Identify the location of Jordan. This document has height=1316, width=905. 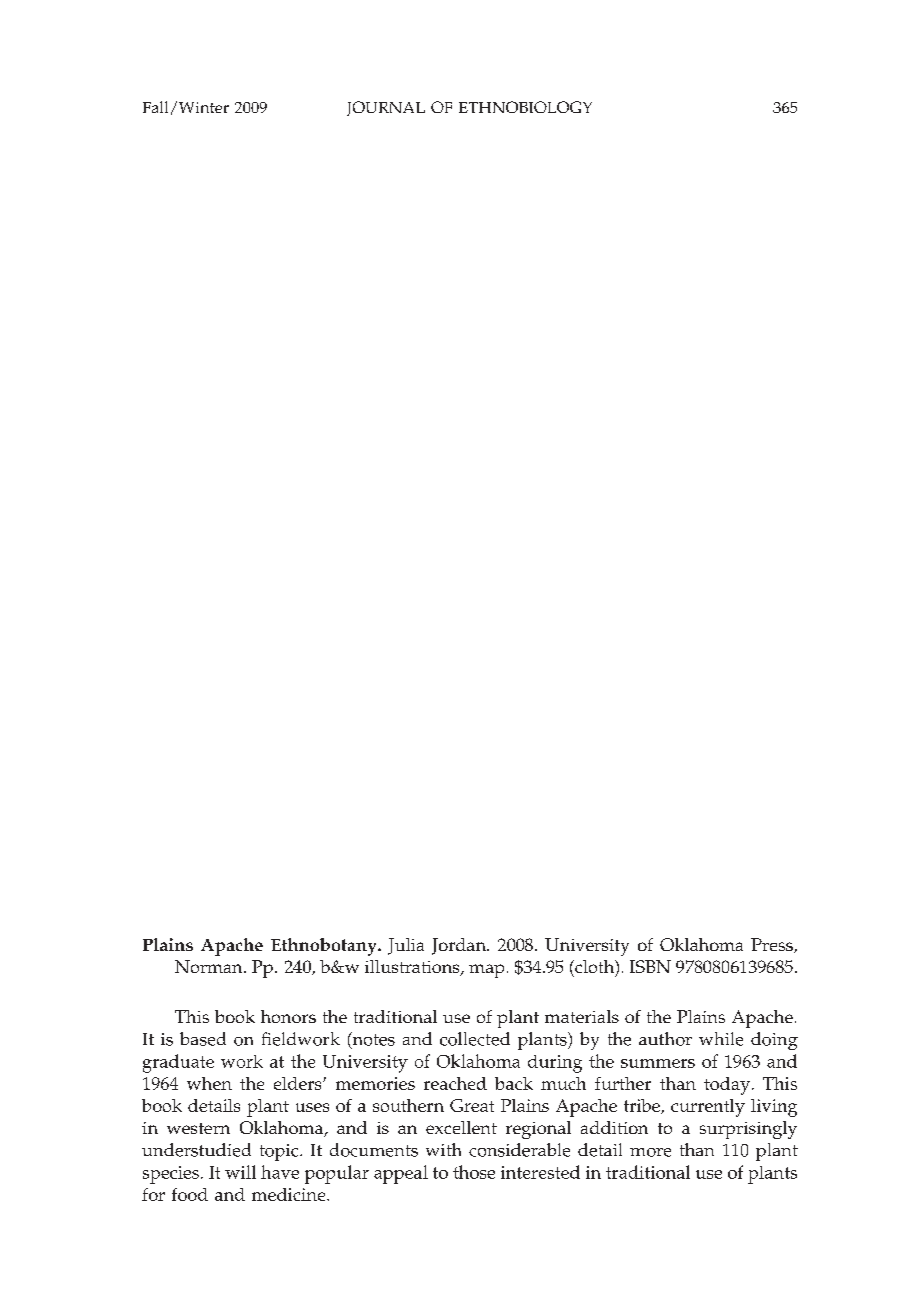
(460, 946).
